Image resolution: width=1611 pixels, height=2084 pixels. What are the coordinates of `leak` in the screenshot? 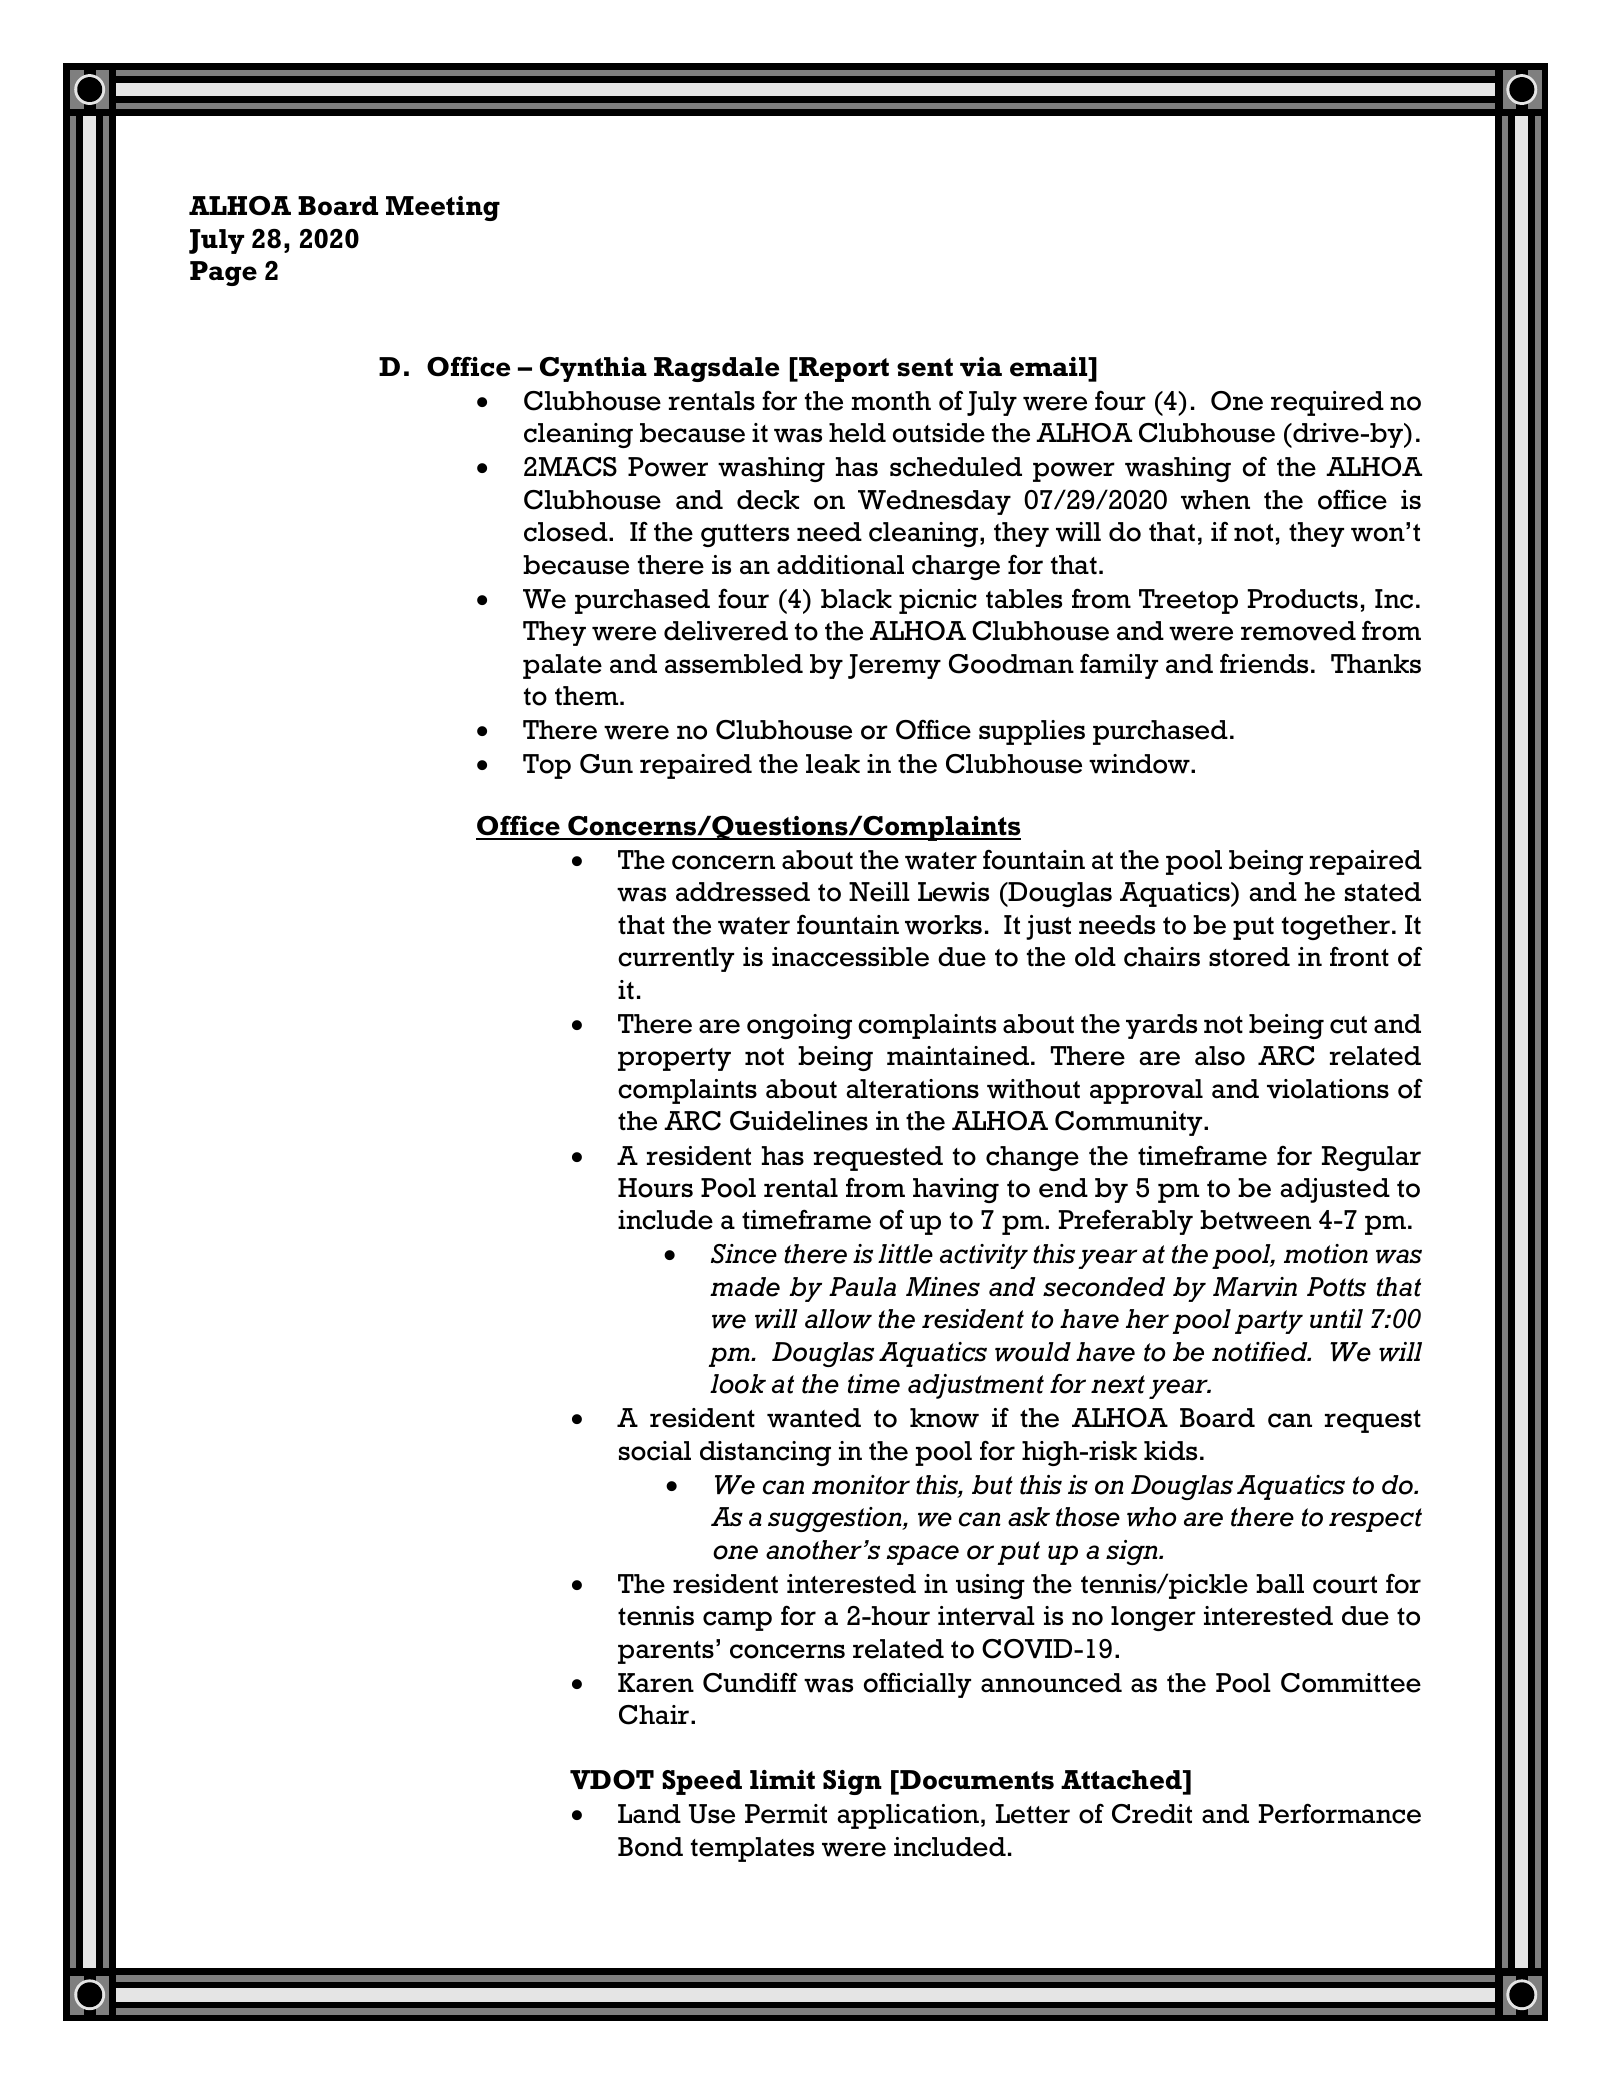 It's located at (833, 764).
